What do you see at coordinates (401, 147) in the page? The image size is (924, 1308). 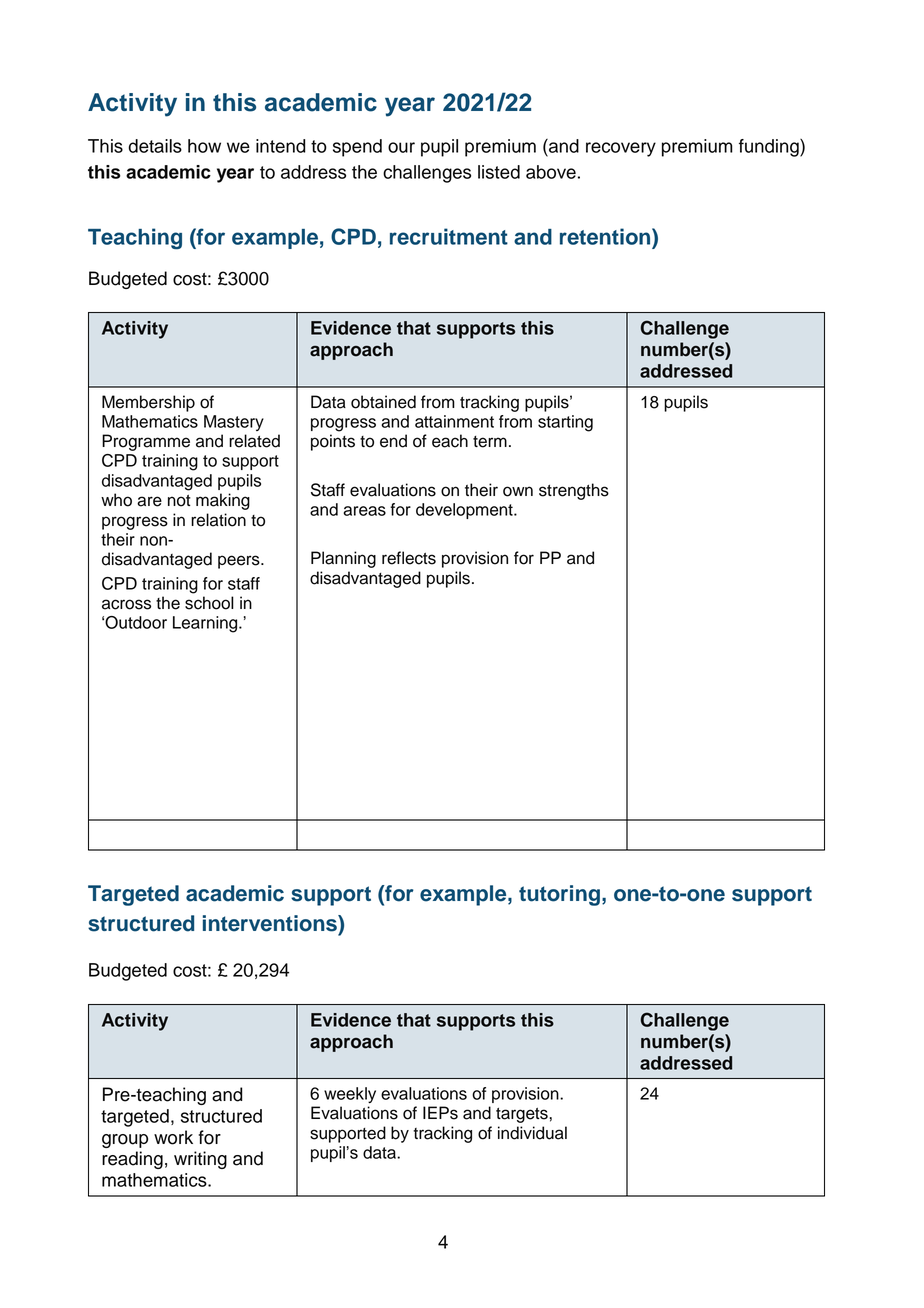 I see `our` at bounding box center [401, 147].
